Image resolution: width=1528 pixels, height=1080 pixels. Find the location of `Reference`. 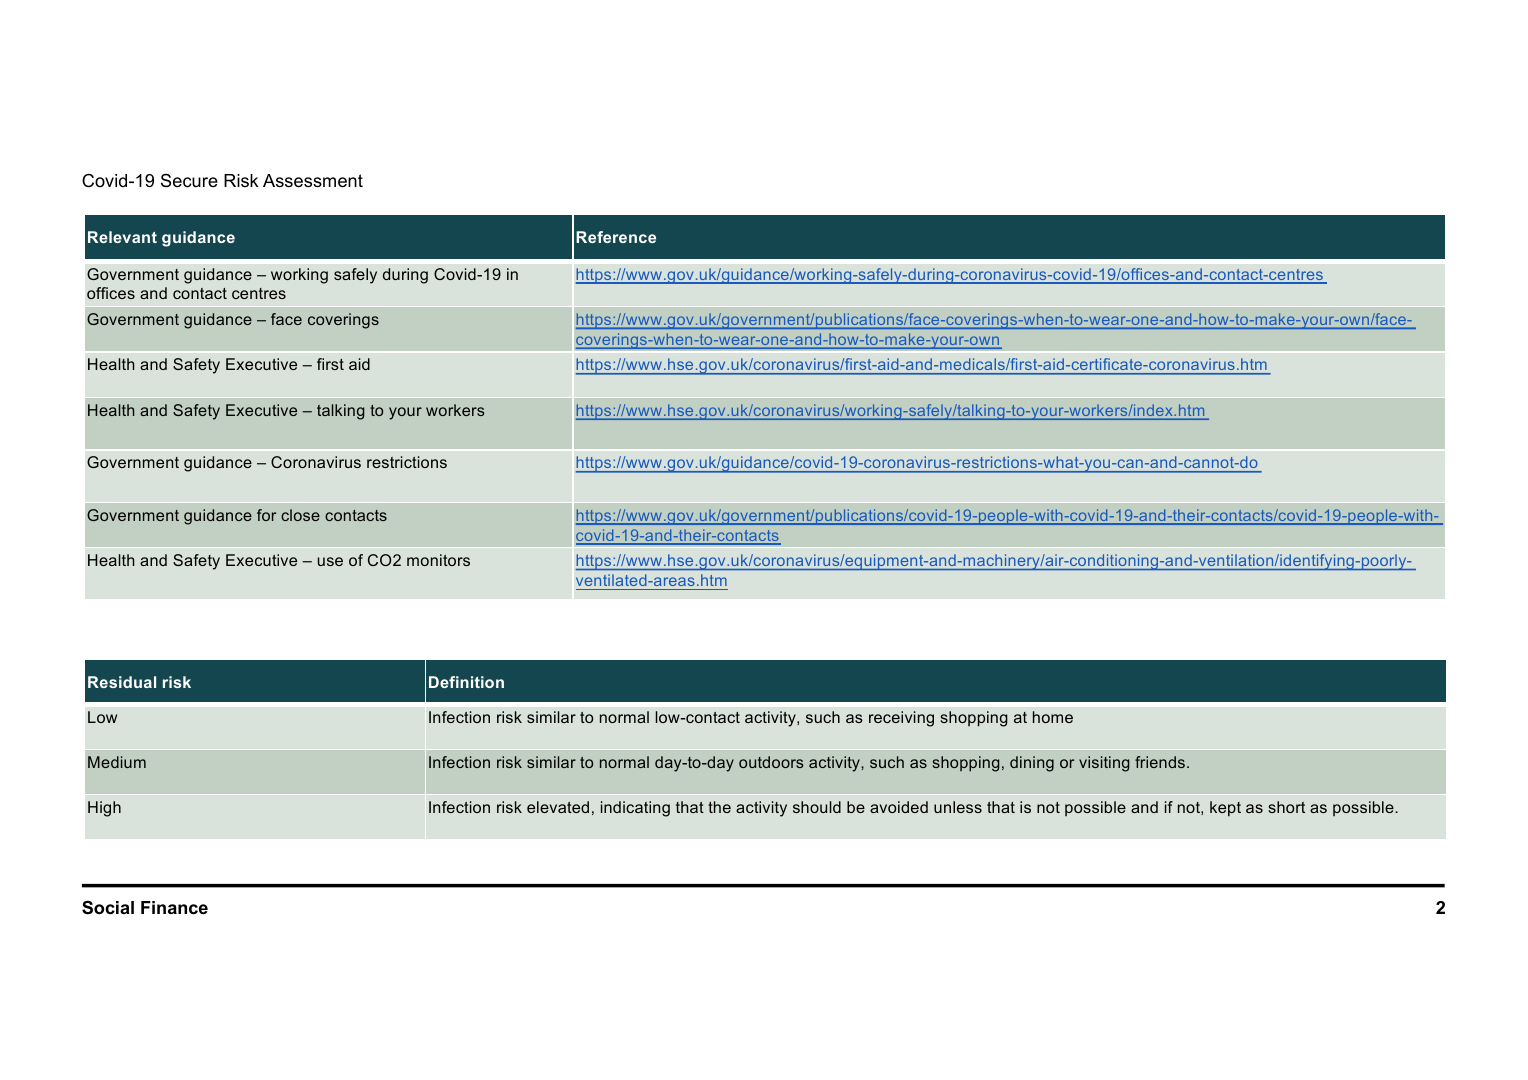

Reference is located at coordinates (616, 237).
